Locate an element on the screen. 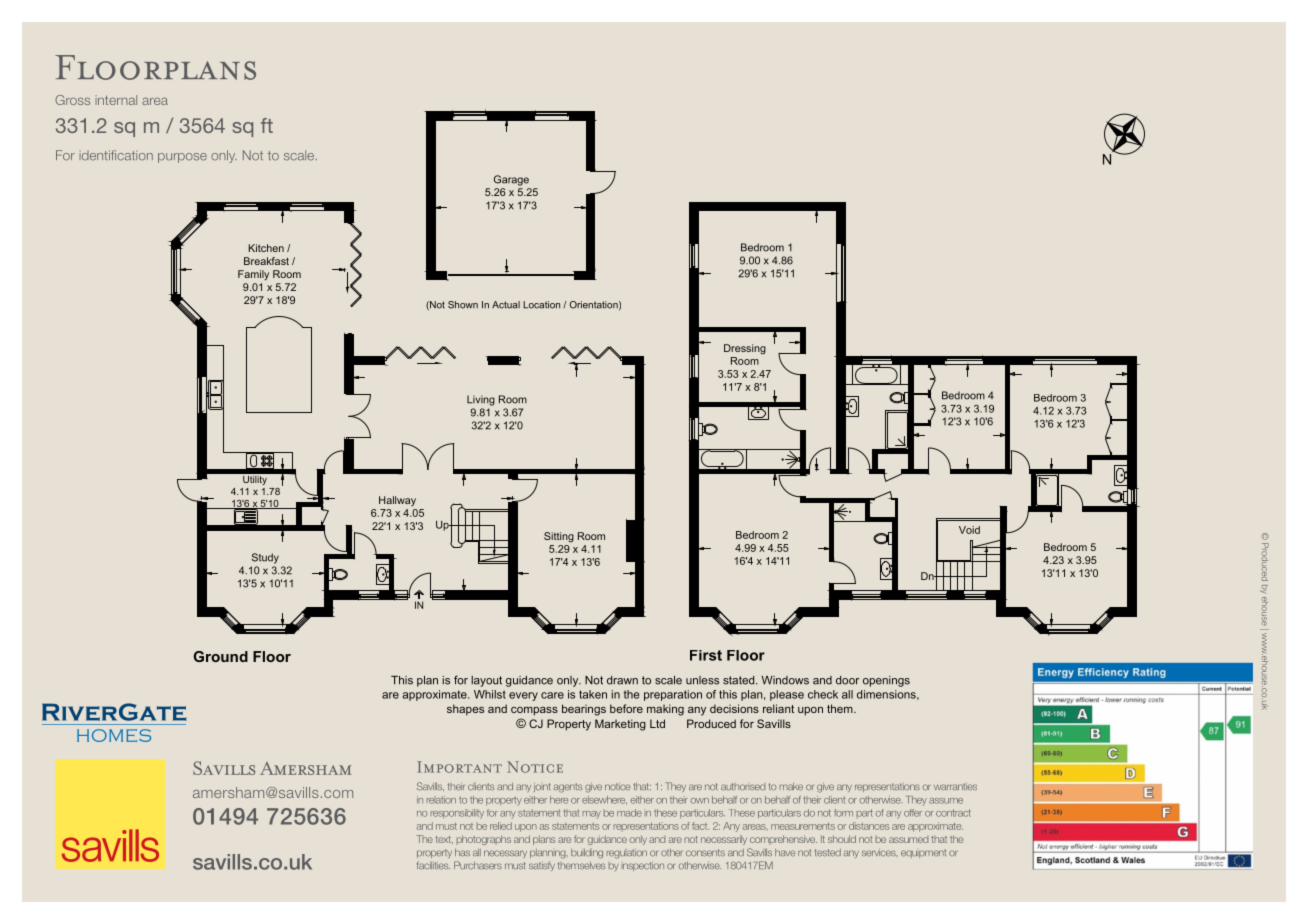 The image size is (1308, 924). joint is located at coordinates (542, 787).
